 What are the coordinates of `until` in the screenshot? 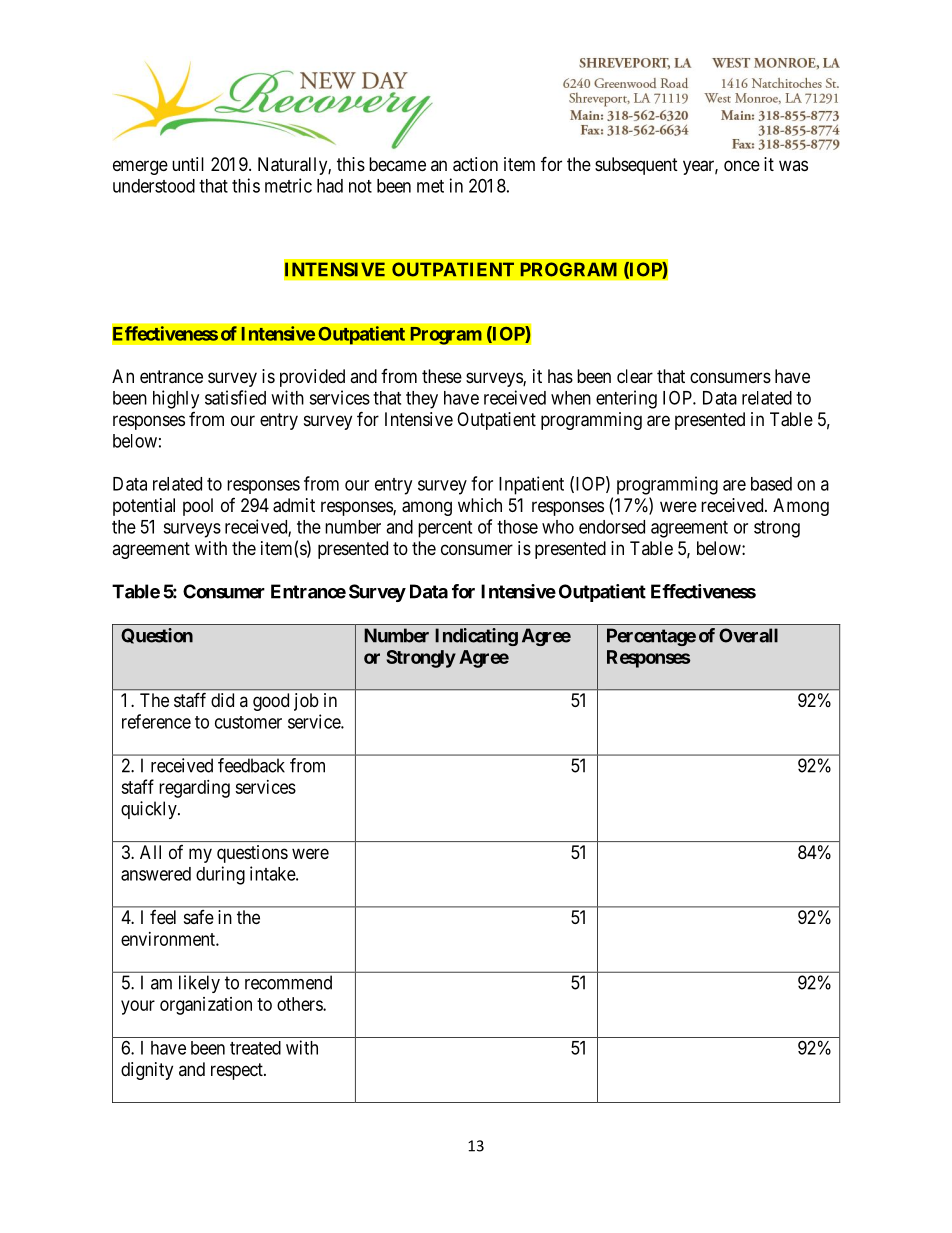 It's located at (188, 164).
